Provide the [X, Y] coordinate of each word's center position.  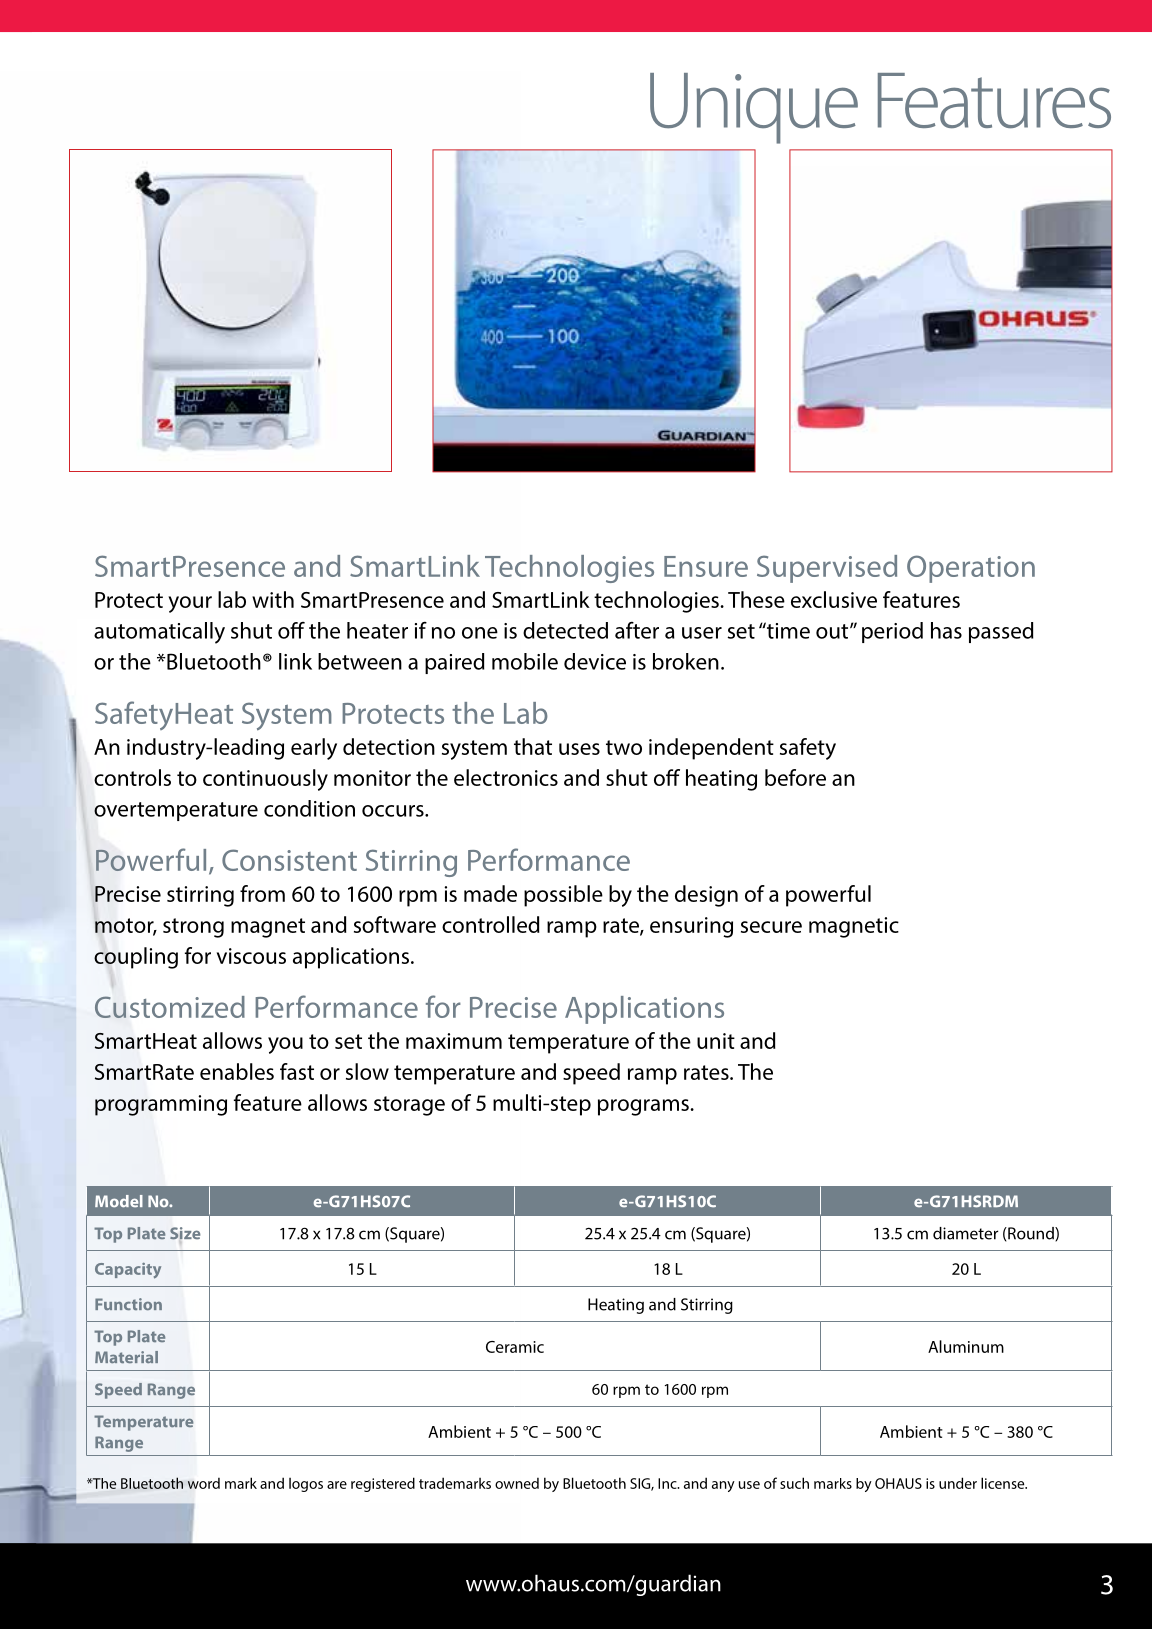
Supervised [827, 569]
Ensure [706, 566]
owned [517, 1483]
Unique [754, 108]
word [203, 1483]
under [958, 1483]
